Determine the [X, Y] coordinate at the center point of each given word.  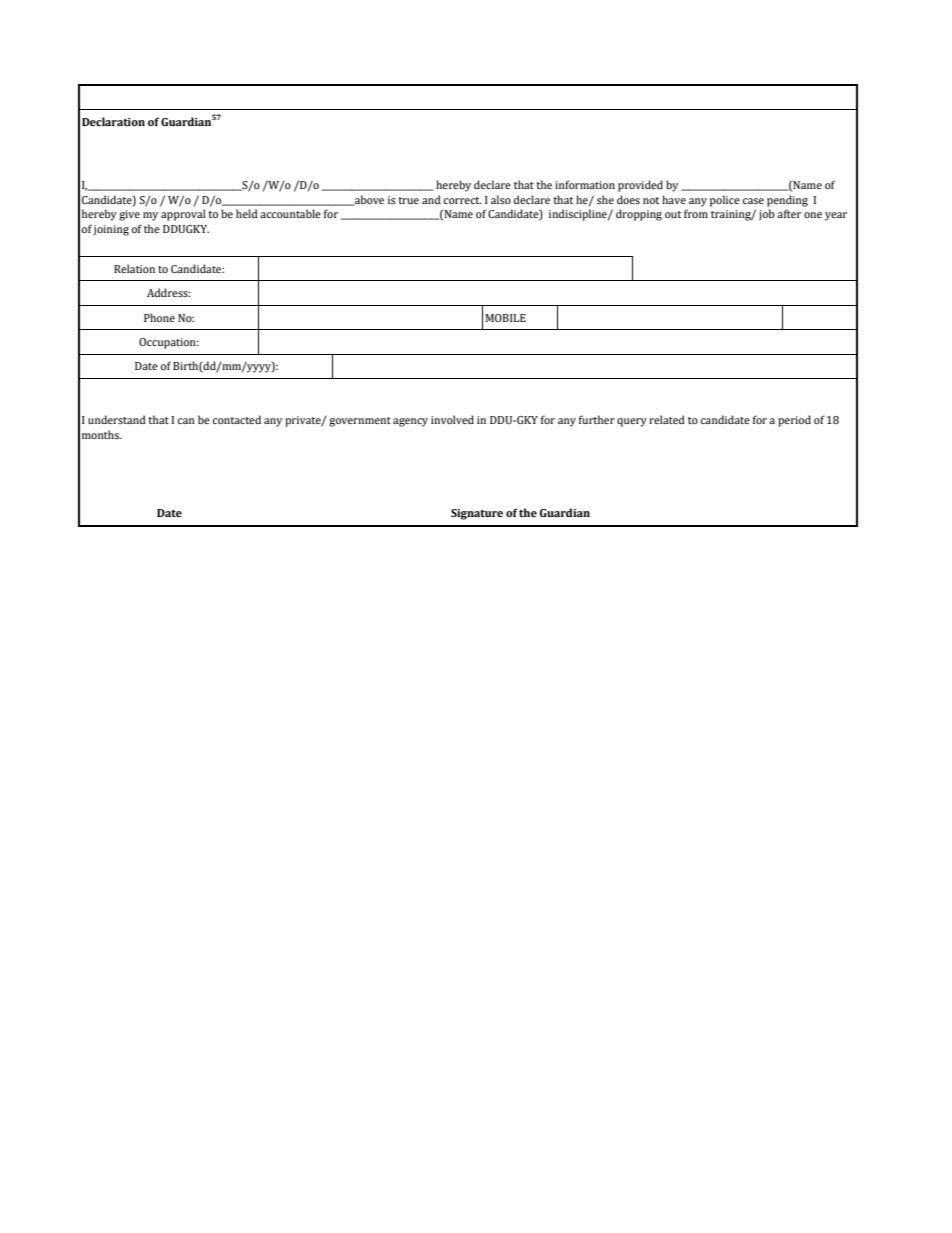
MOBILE [506, 318]
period [794, 421]
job [767, 215]
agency [410, 422]
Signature [477, 514]
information [585, 184]
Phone [159, 317]
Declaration [113, 121]
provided [640, 186]
